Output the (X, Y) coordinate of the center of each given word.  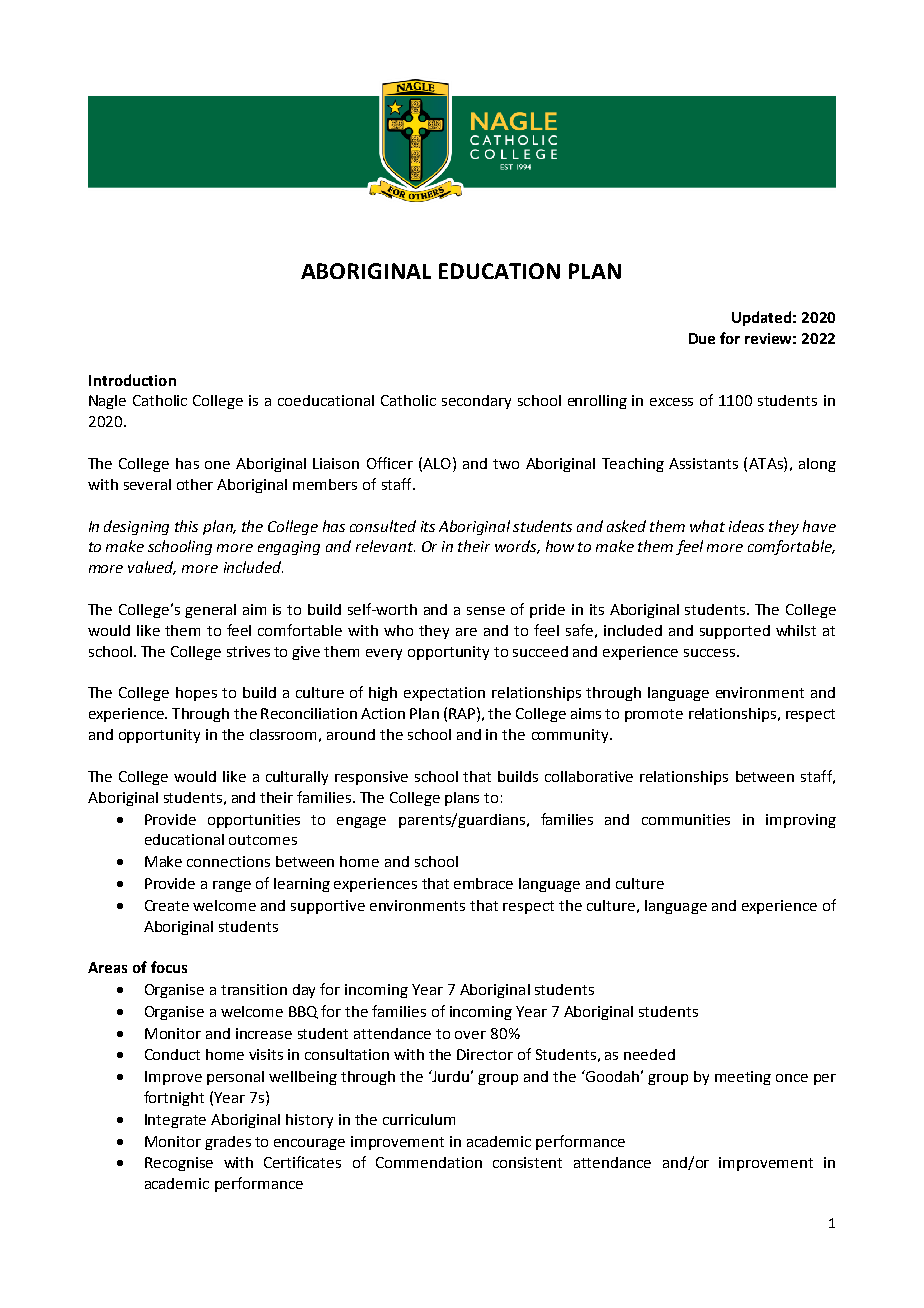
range (232, 886)
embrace (483, 883)
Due (702, 338)
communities (686, 819)
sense (486, 611)
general (210, 611)
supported (735, 632)
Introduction (132, 380)
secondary (476, 402)
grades (228, 1143)
